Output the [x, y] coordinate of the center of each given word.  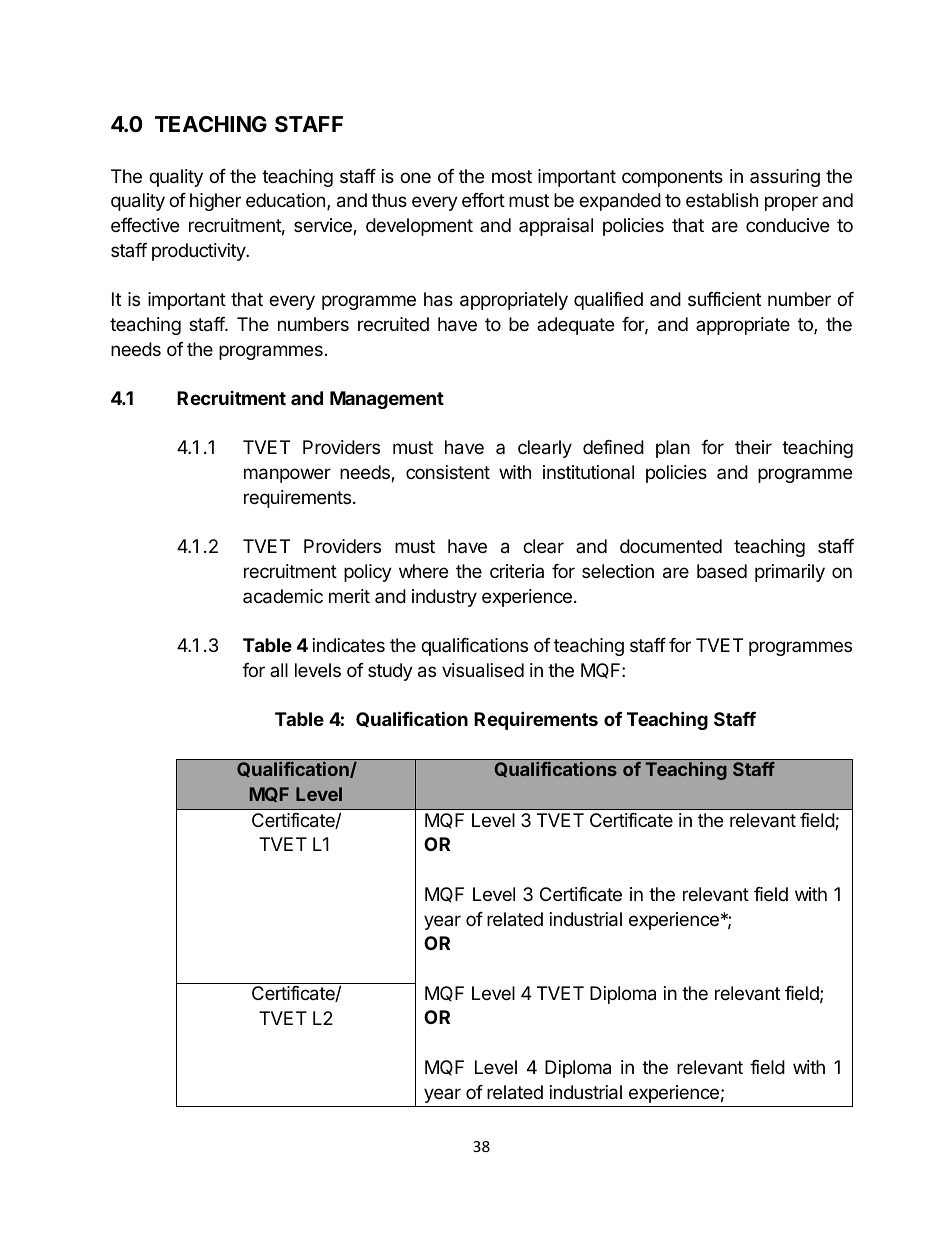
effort [483, 200]
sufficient [724, 299]
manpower [287, 475]
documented [671, 546]
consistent [448, 472]
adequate [575, 326]
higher [215, 202]
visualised [483, 670]
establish [722, 200]
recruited [393, 324]
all [279, 670]
